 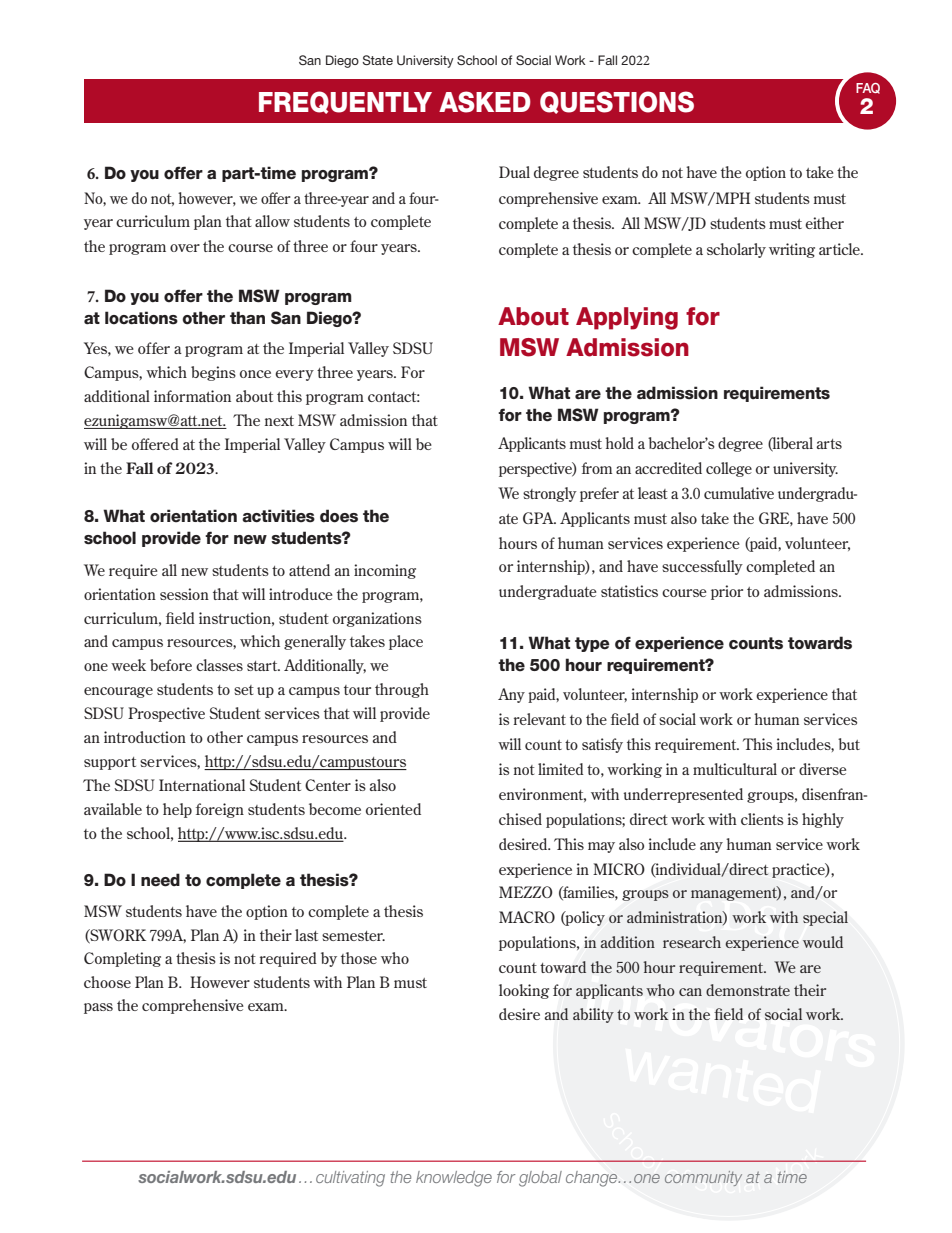 What do you see at coordinates (868, 88) in the image?
I see `FAQ` at bounding box center [868, 88].
